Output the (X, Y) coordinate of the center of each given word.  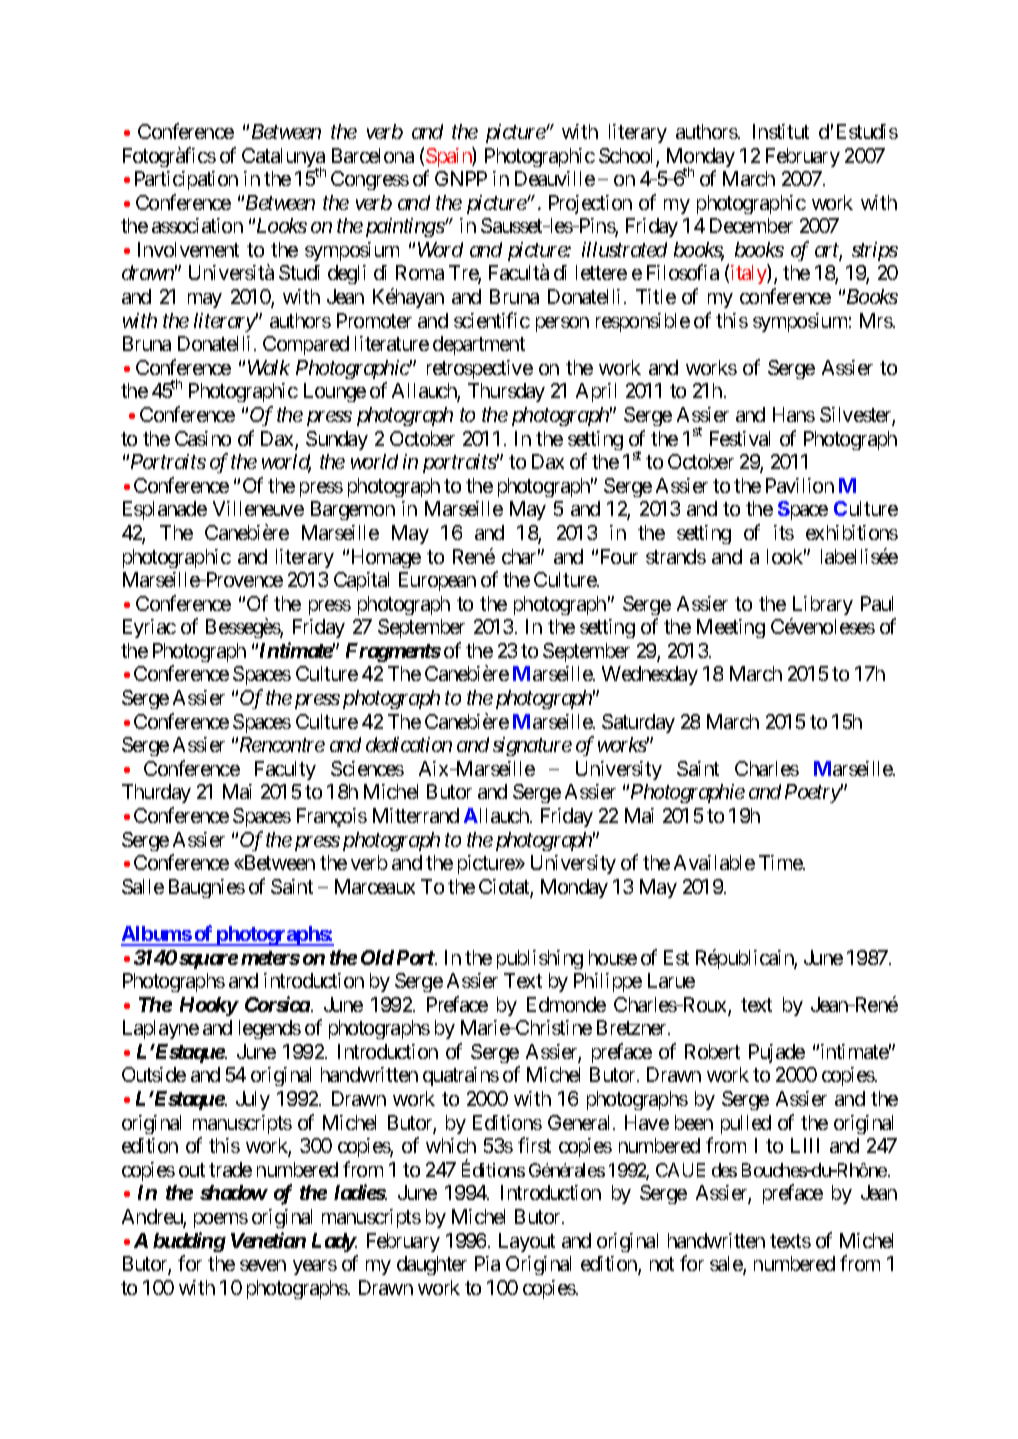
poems (221, 1220)
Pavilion (800, 485)
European (437, 581)
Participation (186, 180)
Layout (527, 1242)
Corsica (277, 1004)
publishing (540, 959)
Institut (781, 131)
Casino (203, 438)
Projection (590, 204)
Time (781, 862)
